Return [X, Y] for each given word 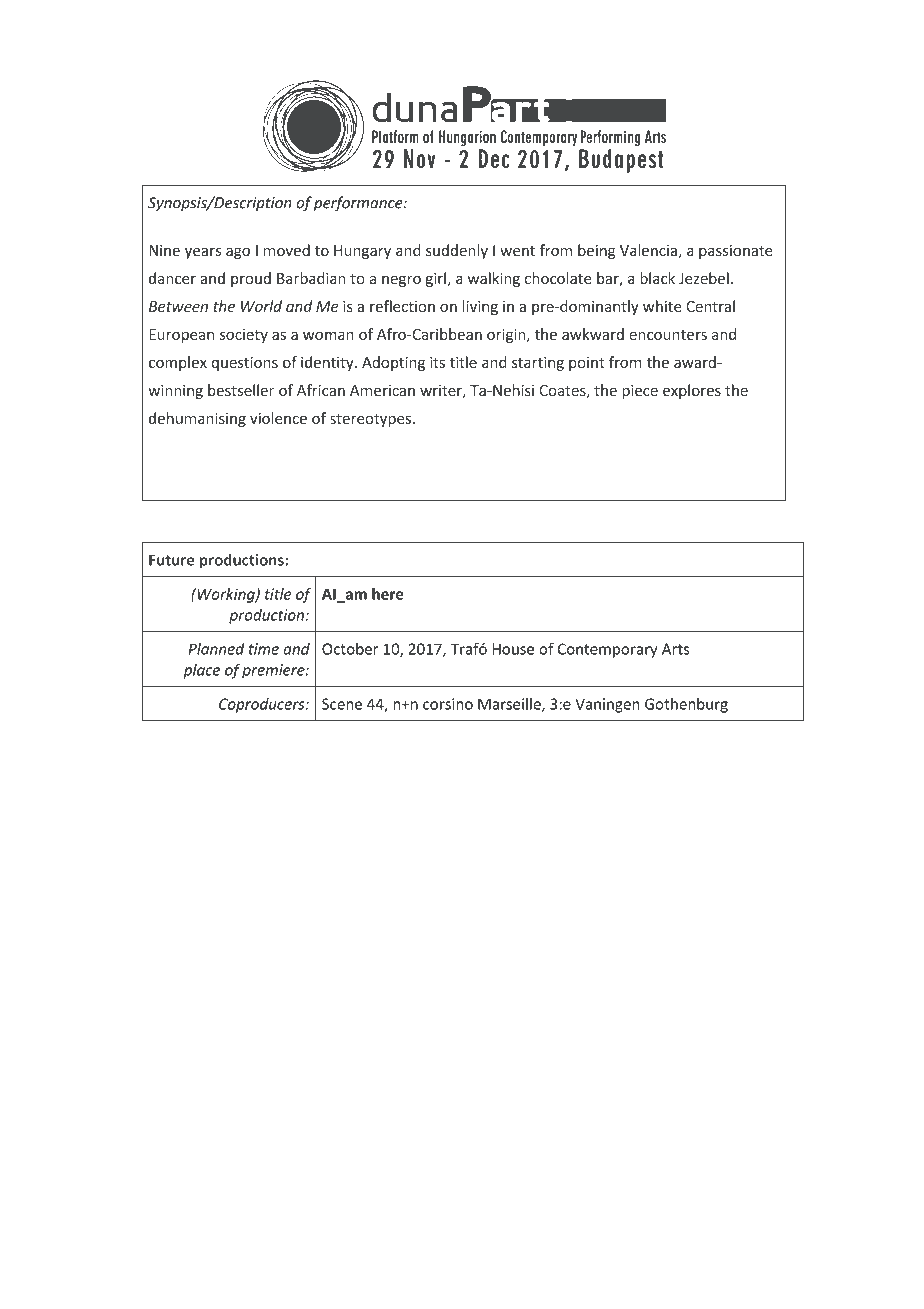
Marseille [510, 705]
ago [238, 253]
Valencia [648, 250]
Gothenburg [686, 705]
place [202, 671]
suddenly [457, 251]
